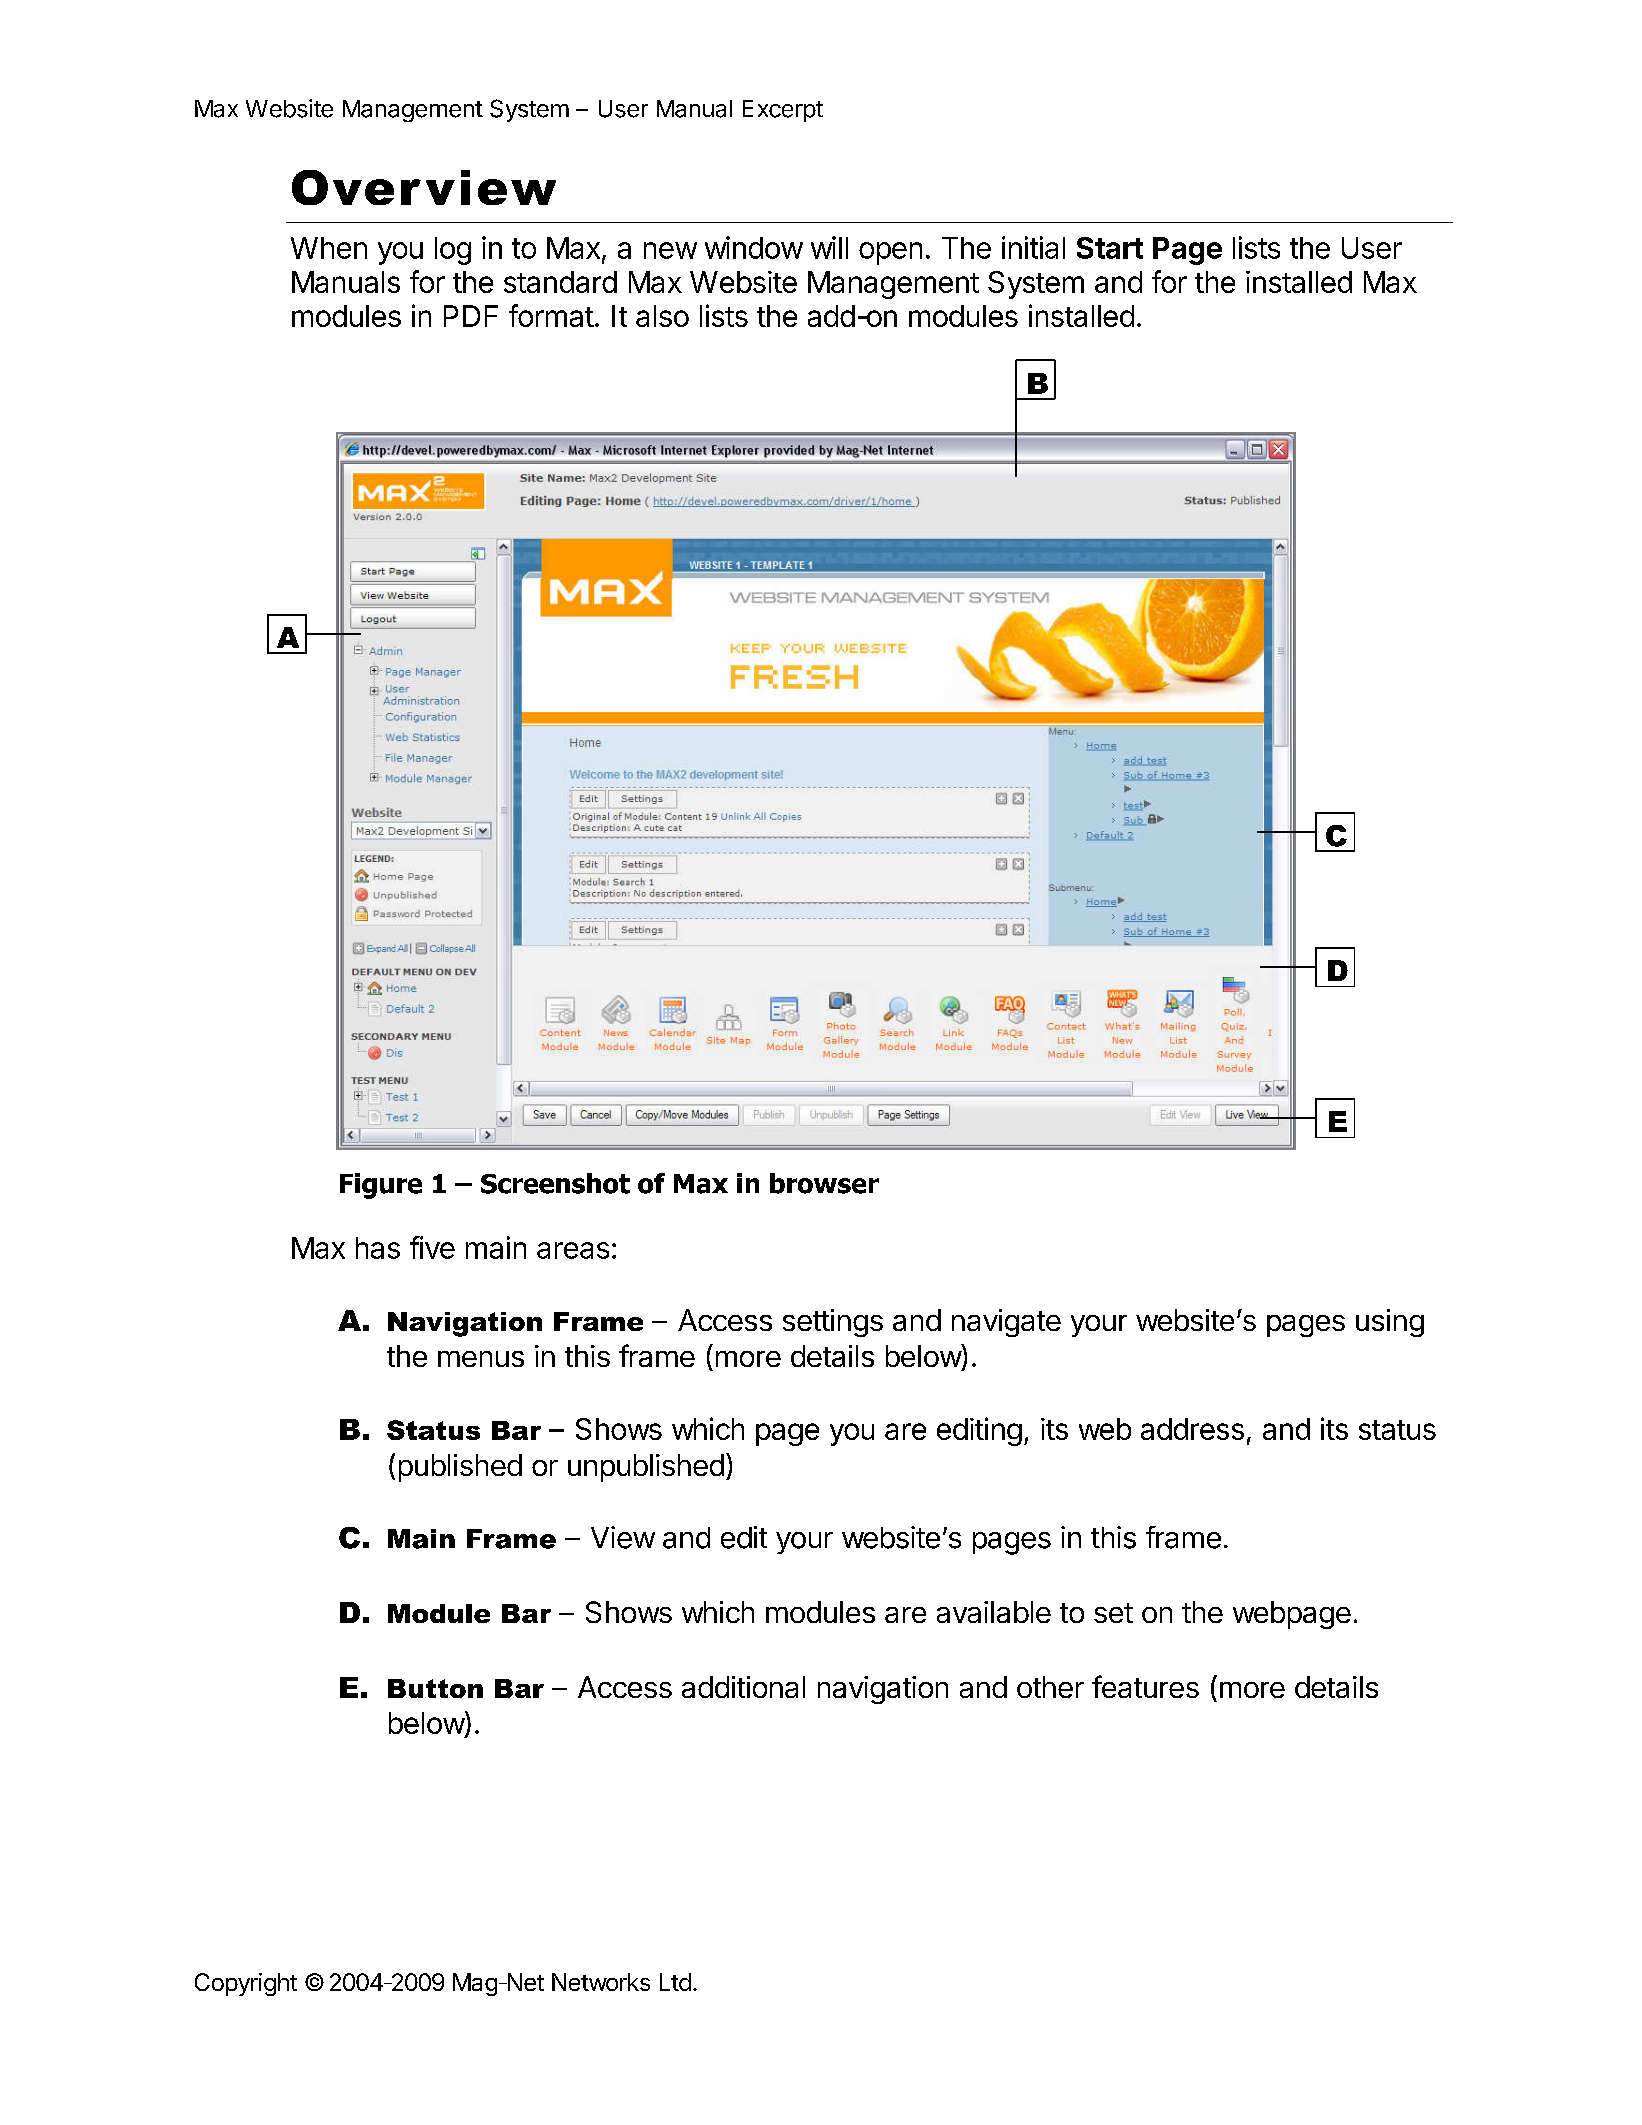 The image size is (1642, 2125). What do you see at coordinates (662, 316) in the screenshot?
I see `also` at bounding box center [662, 316].
